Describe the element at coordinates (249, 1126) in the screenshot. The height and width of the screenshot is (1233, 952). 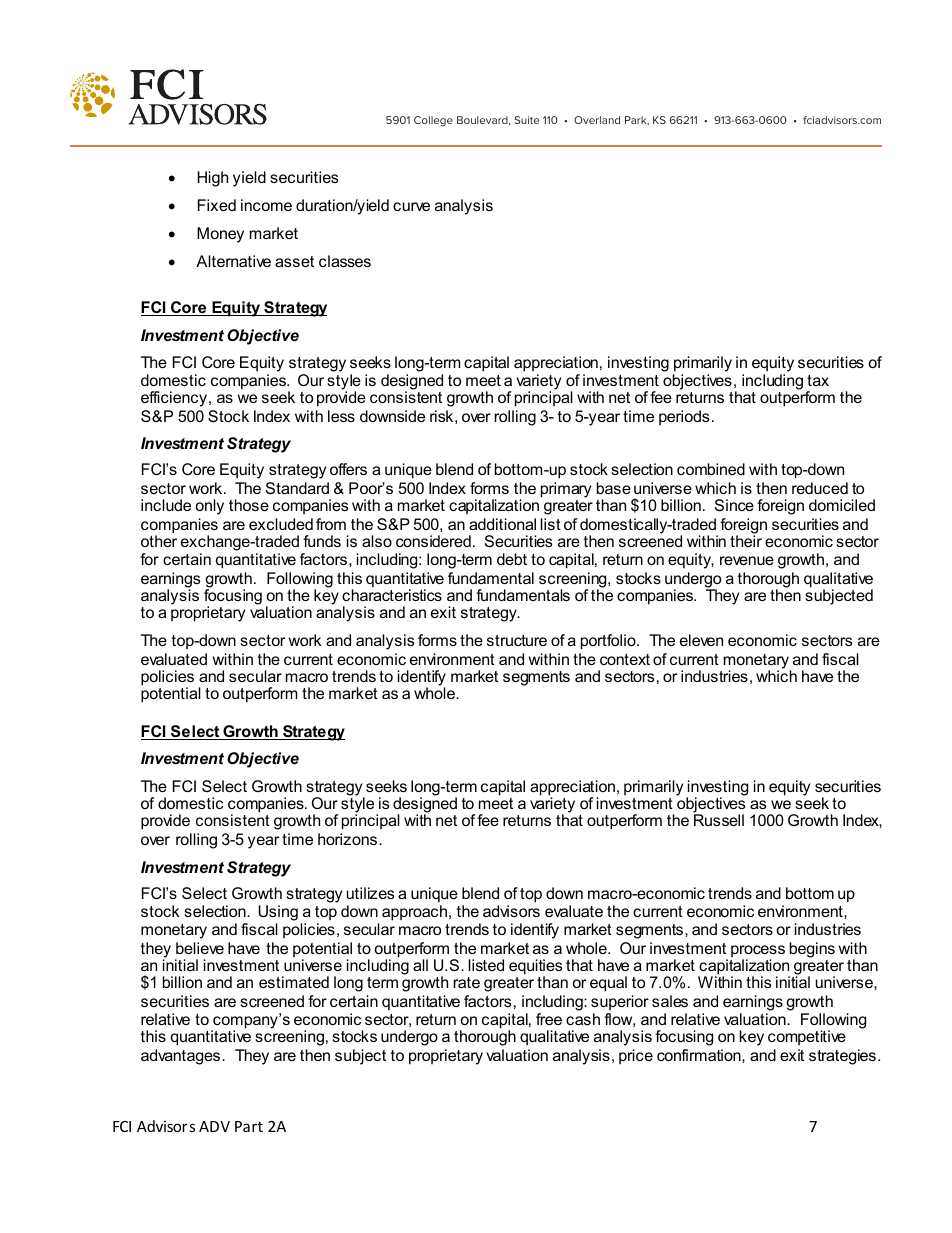
I see `Part` at that location.
